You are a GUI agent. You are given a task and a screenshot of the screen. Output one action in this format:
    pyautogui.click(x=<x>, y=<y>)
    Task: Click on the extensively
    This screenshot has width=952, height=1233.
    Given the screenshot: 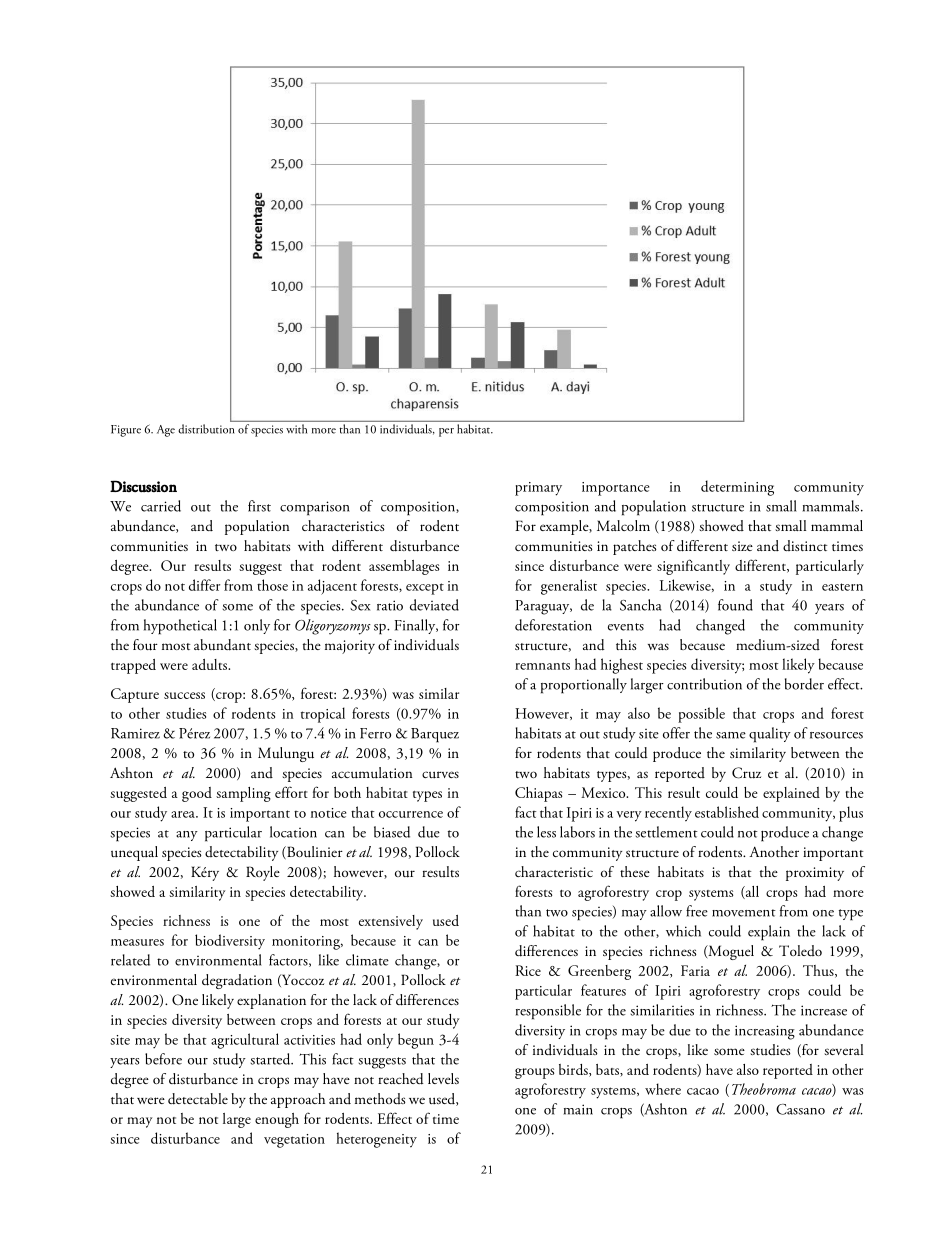 What is the action you would take?
    pyautogui.click(x=391, y=922)
